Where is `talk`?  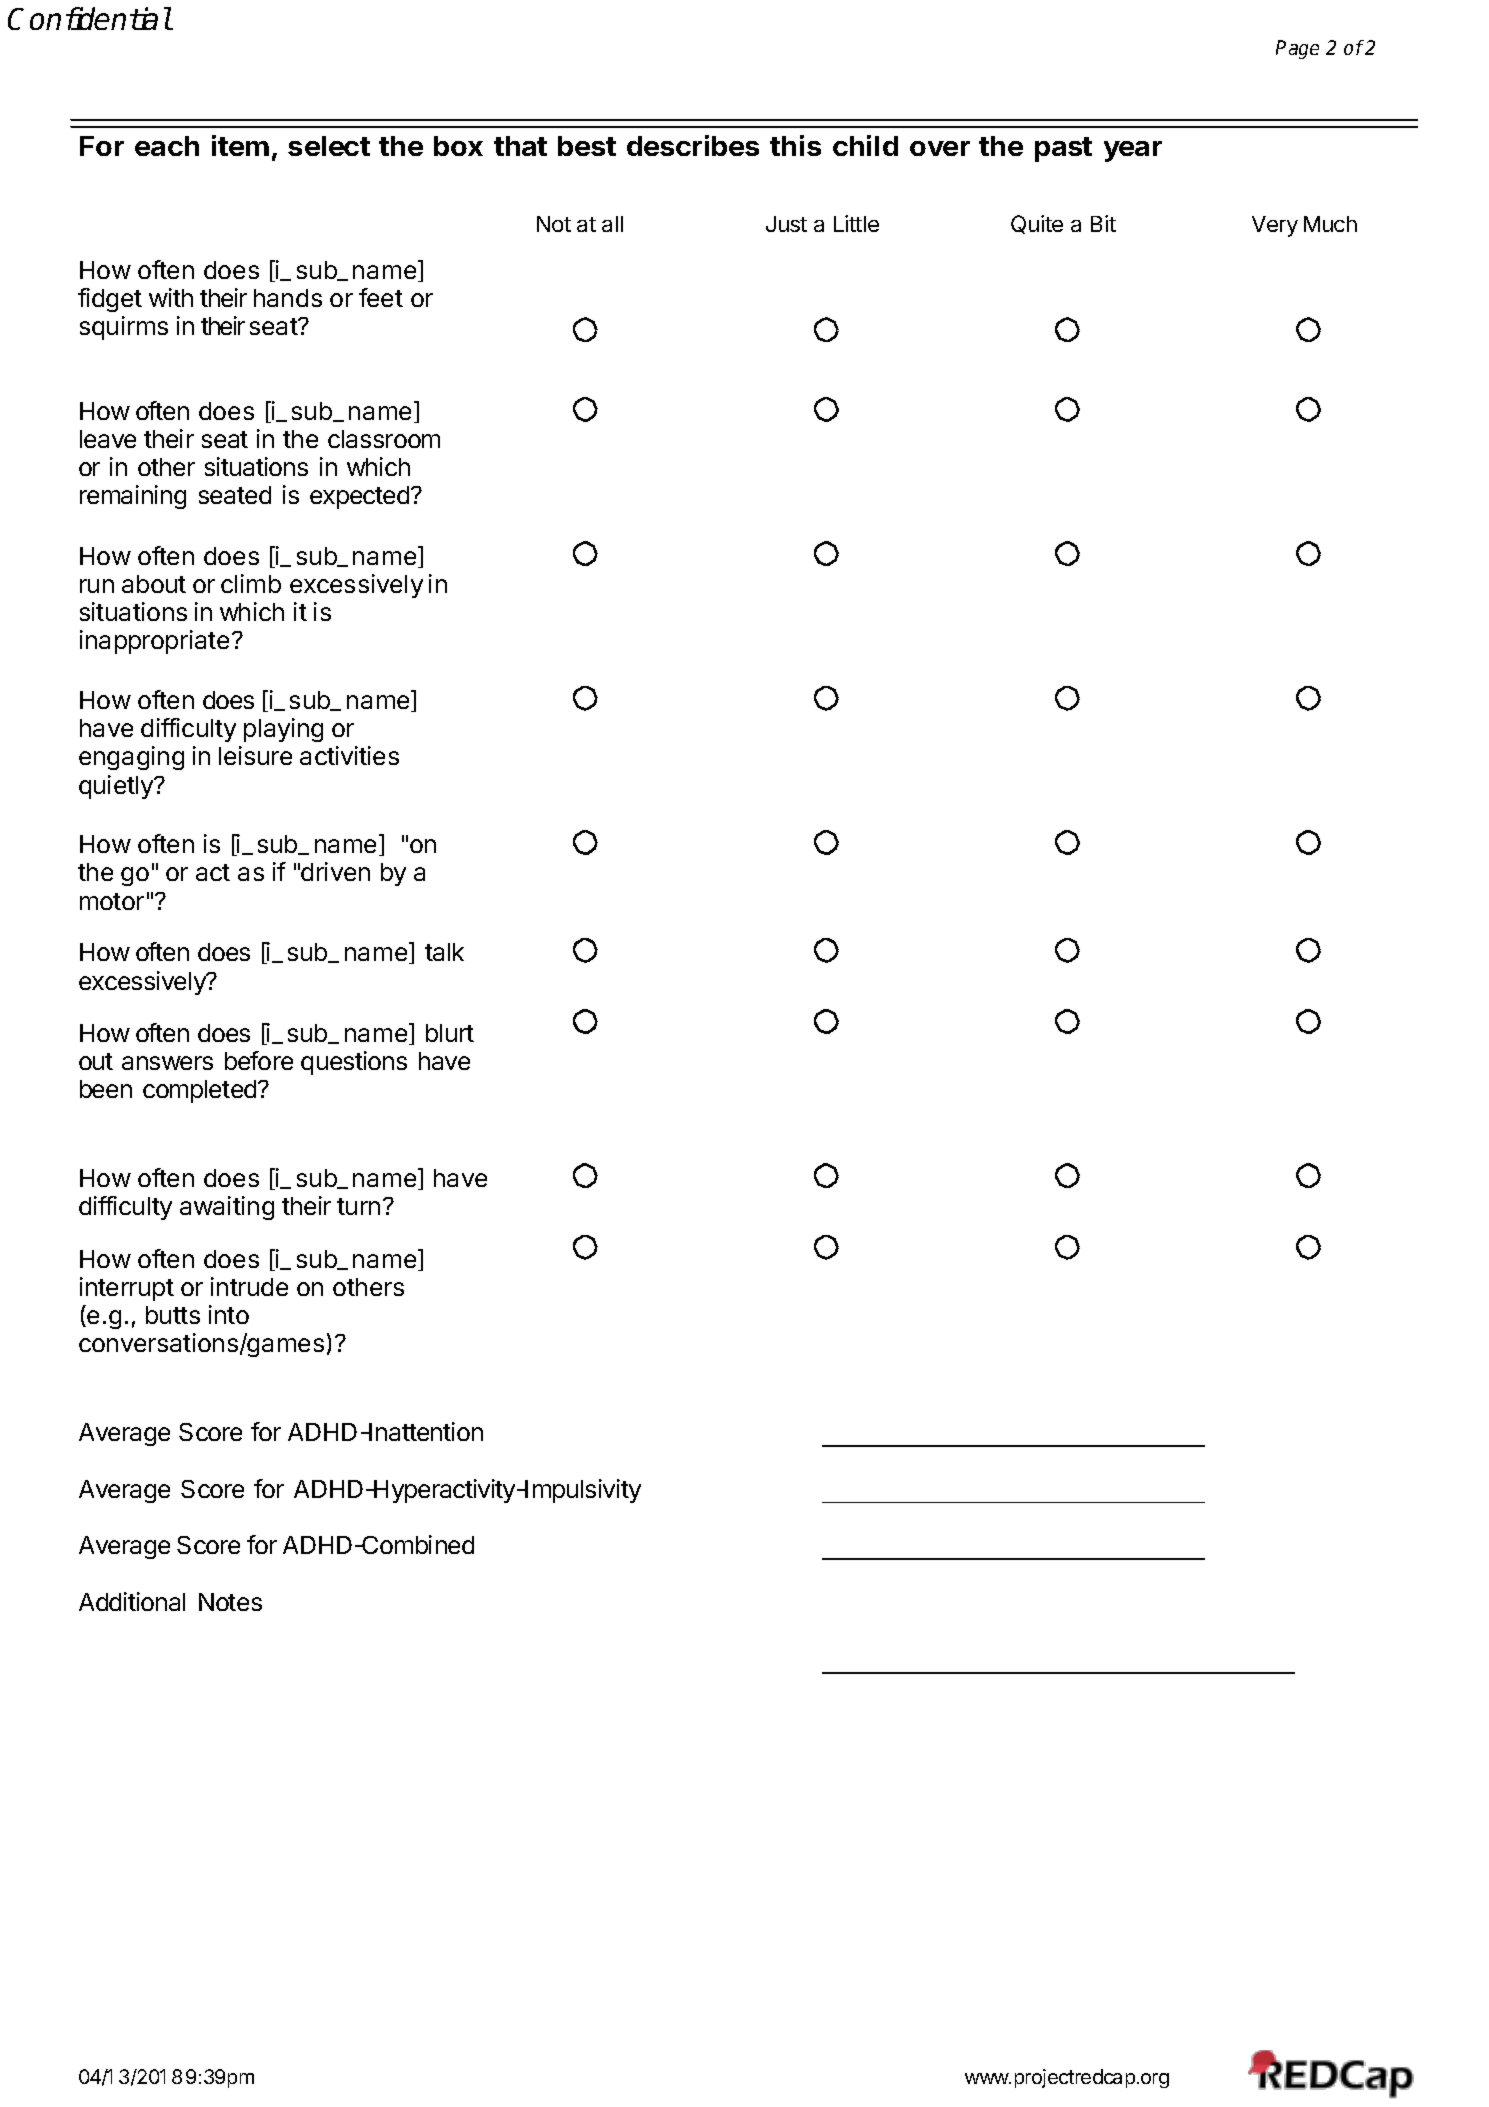 talk is located at coordinates (444, 952).
